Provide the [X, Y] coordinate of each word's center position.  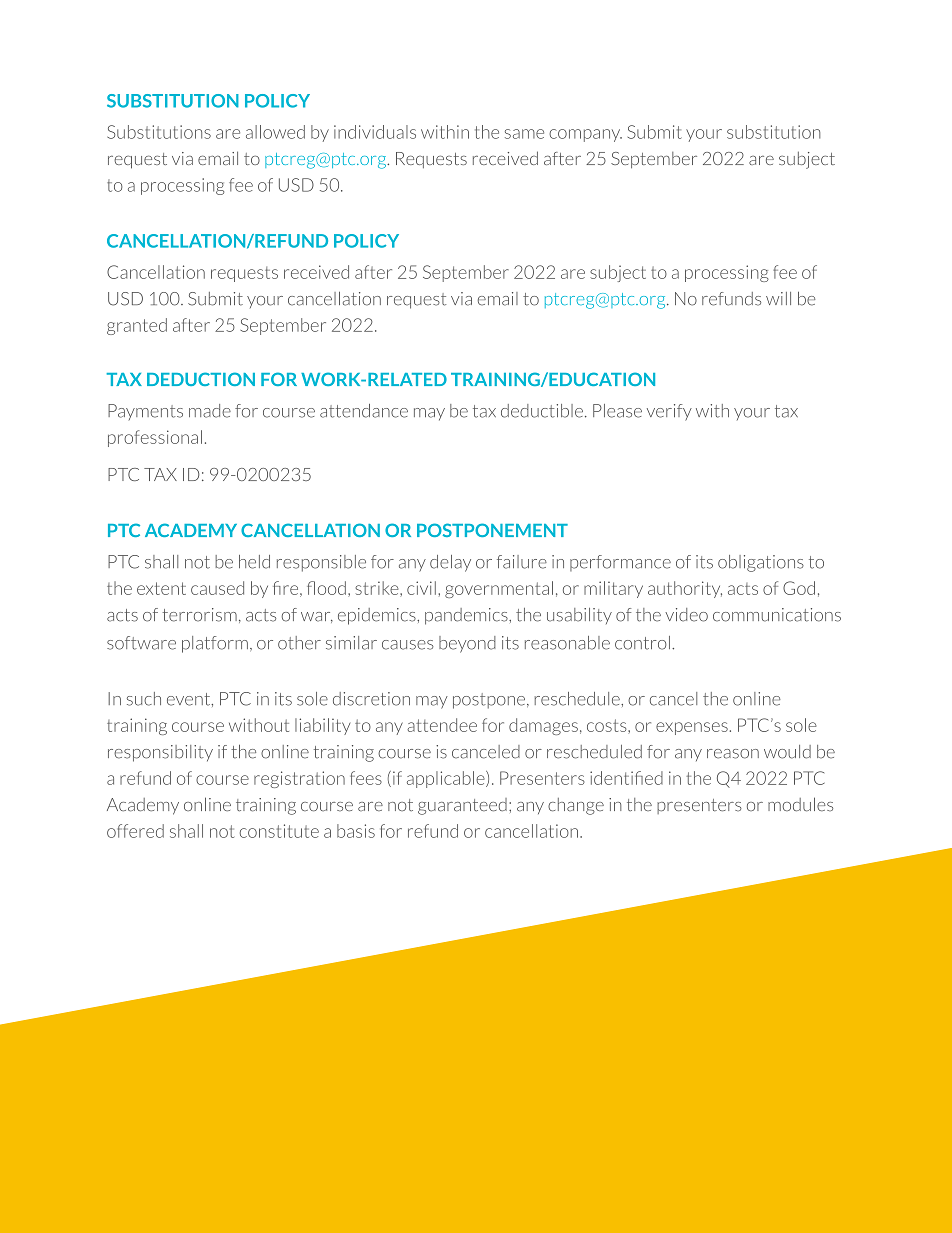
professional [155, 438]
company [585, 135]
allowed [275, 132]
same [524, 134]
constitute [279, 831]
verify [669, 412]
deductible [542, 411]
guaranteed [462, 806]
